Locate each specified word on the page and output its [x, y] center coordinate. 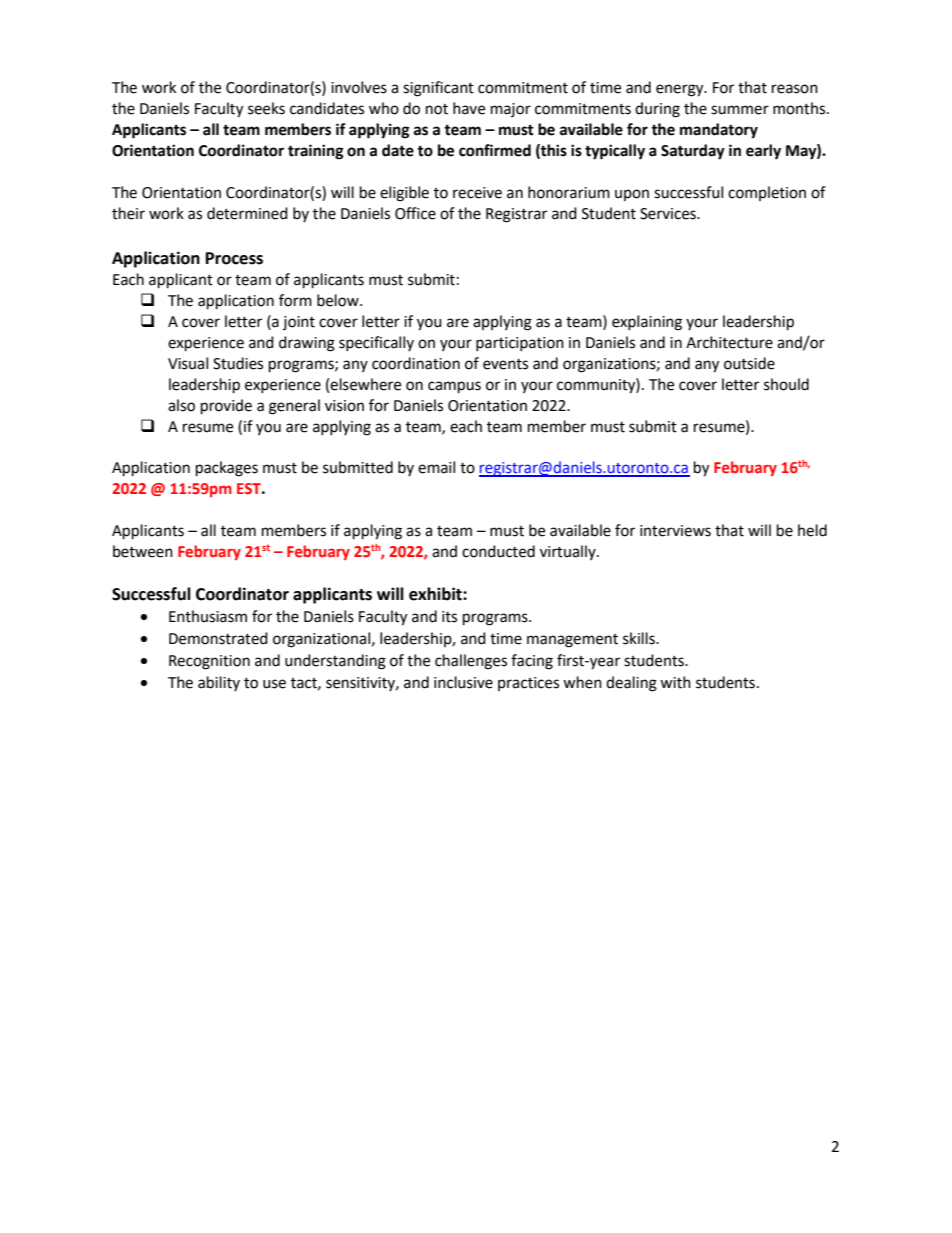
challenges [471, 662]
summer [740, 110]
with [675, 682]
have [469, 108]
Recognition [209, 662]
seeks [266, 108]
